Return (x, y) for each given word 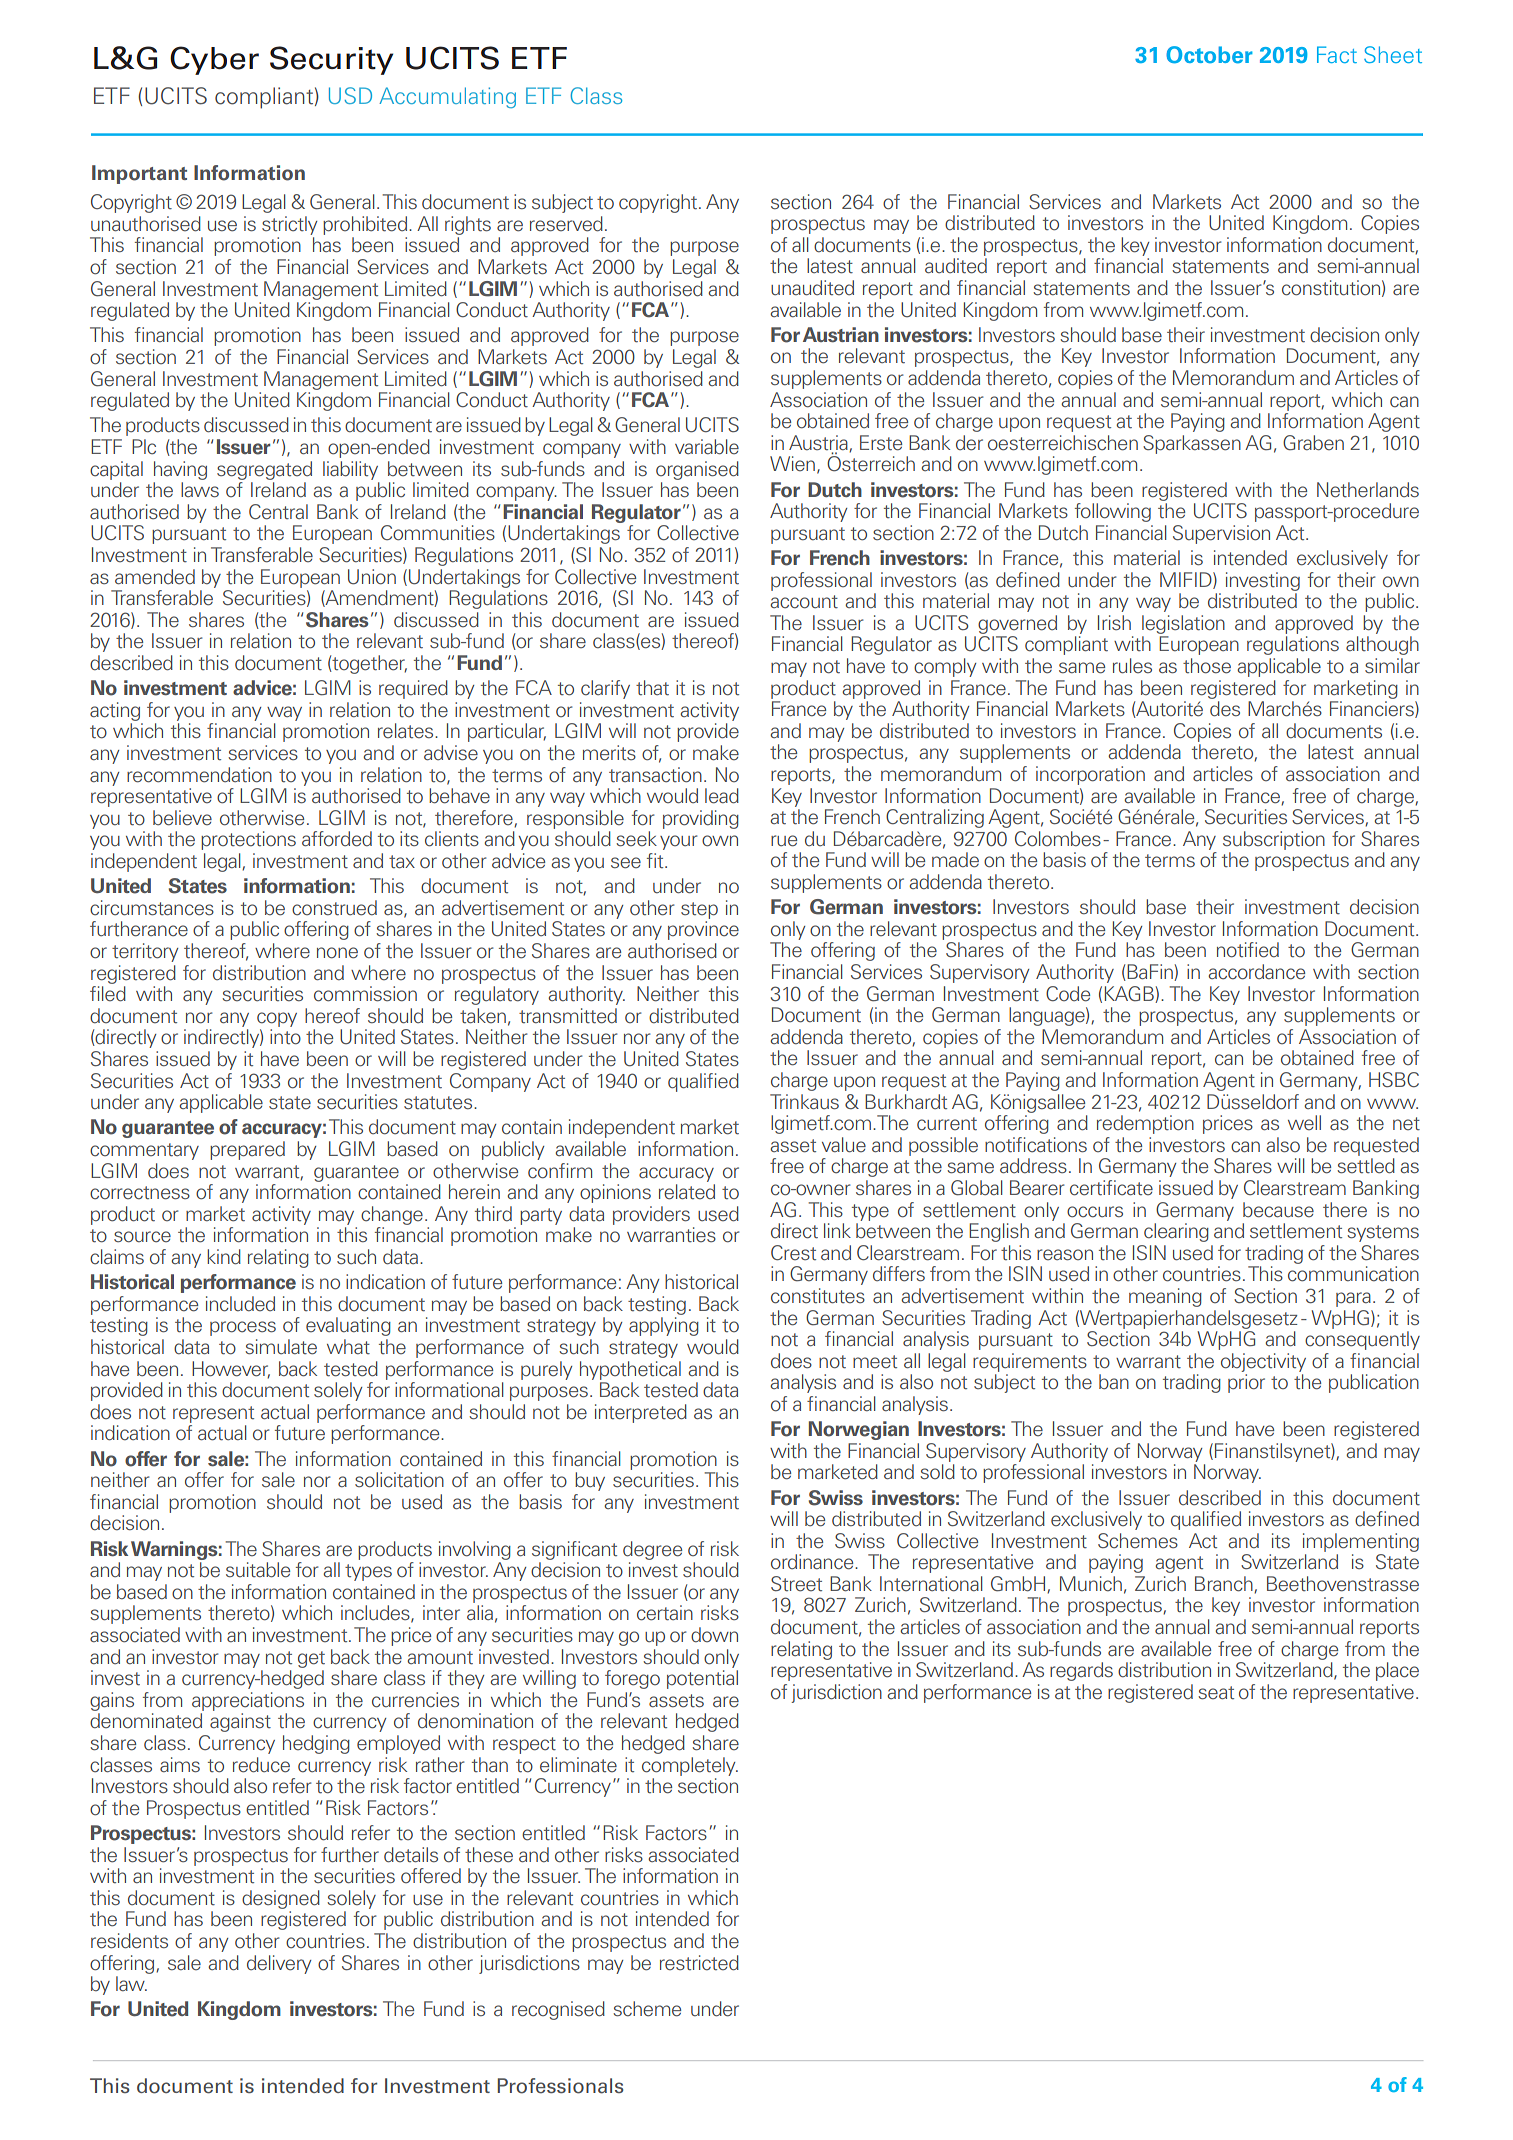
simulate (281, 1347)
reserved (566, 224)
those (1207, 666)
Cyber (214, 60)
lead (722, 796)
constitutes (818, 1296)
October (1209, 55)
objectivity (1263, 1362)
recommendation (199, 775)
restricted (699, 1963)
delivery (279, 1964)
